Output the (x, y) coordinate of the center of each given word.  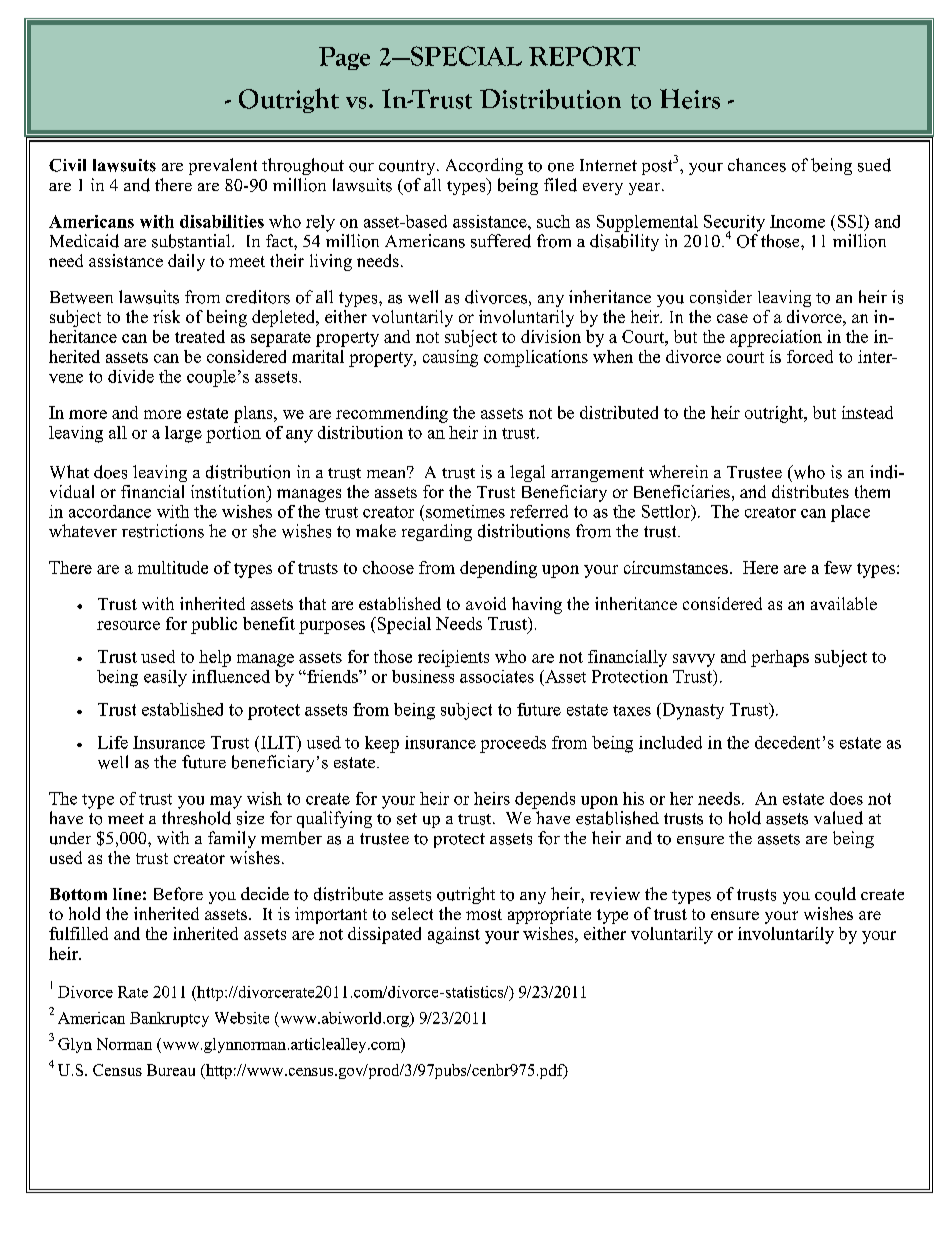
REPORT (584, 56)
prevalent (223, 166)
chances (757, 165)
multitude (173, 567)
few (838, 567)
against (454, 935)
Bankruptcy (169, 1019)
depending (498, 569)
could (835, 894)
